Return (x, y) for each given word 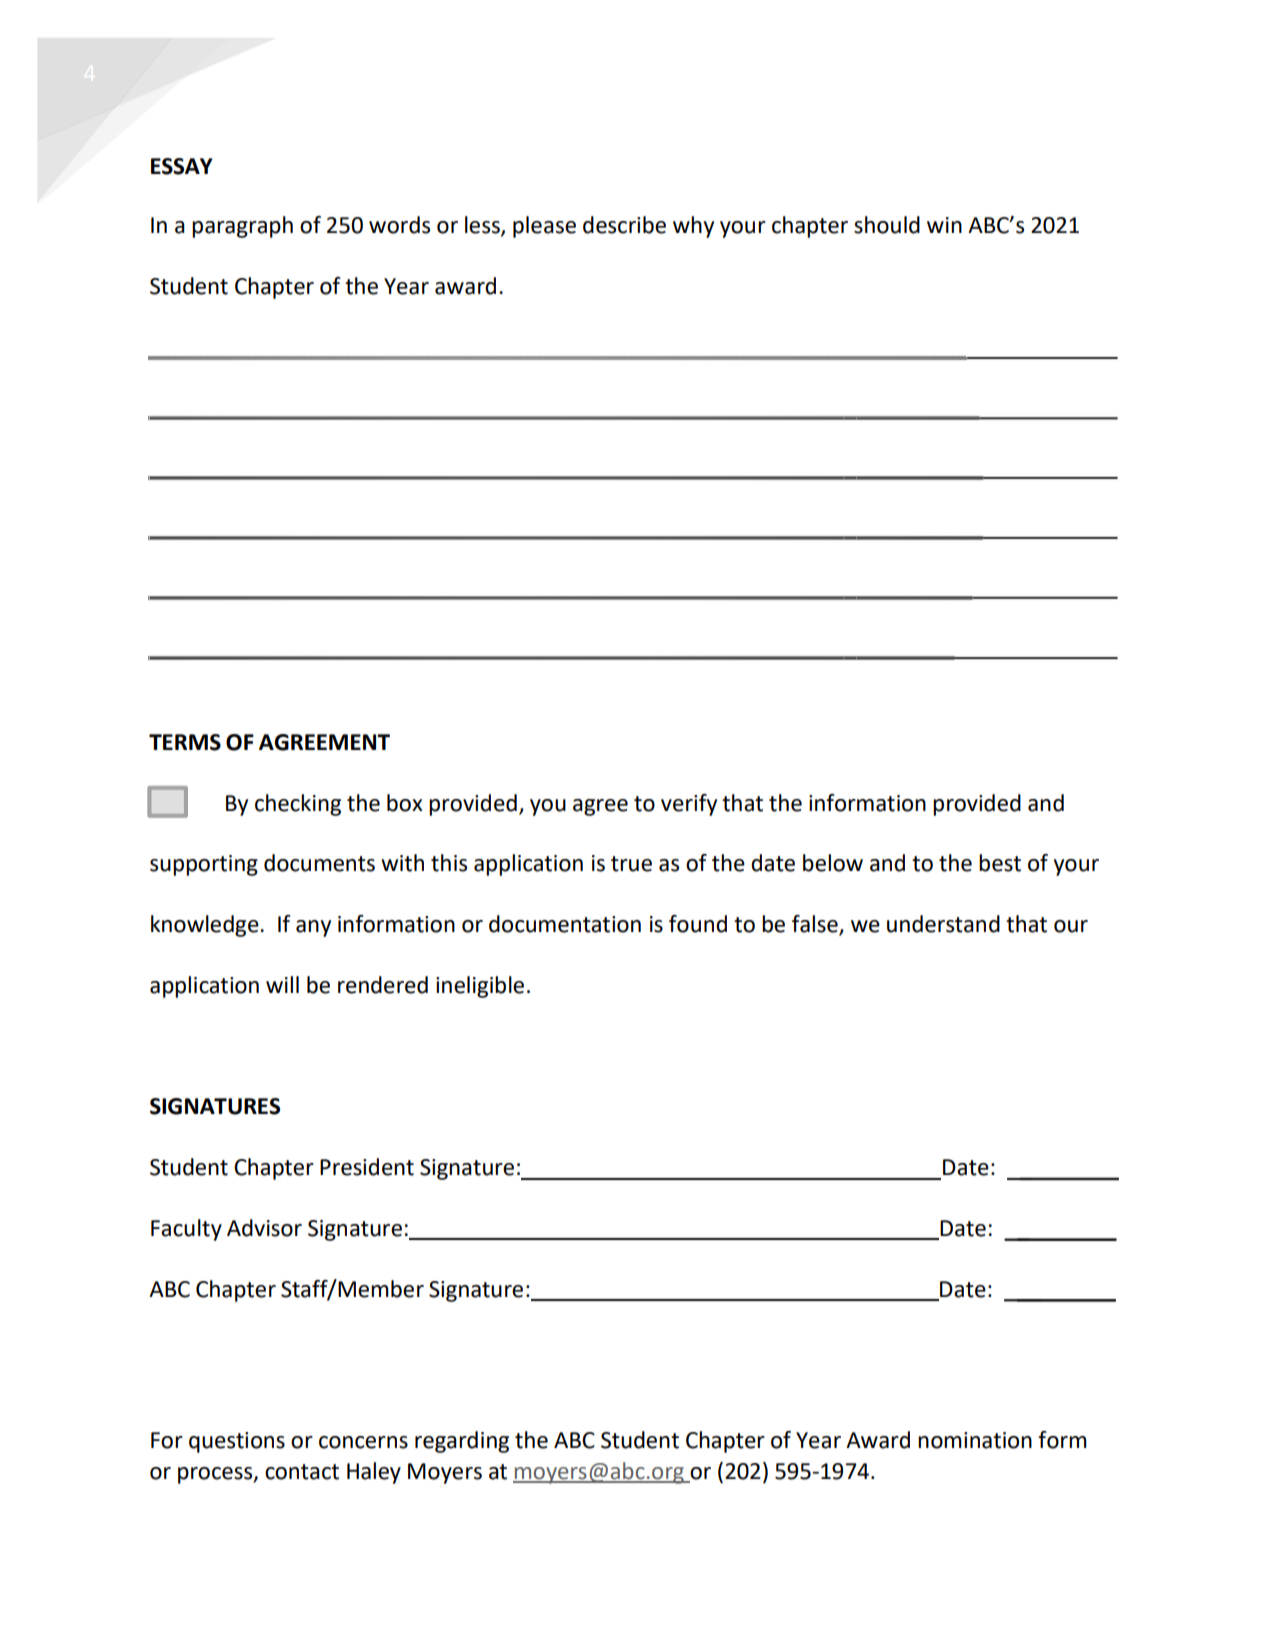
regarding (462, 1442)
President (367, 1167)
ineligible (480, 987)
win (944, 225)
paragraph (242, 227)
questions (237, 1442)
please (544, 227)
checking (298, 805)
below (833, 863)
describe (624, 225)
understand (943, 924)
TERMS (185, 742)
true (631, 864)
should (887, 225)
